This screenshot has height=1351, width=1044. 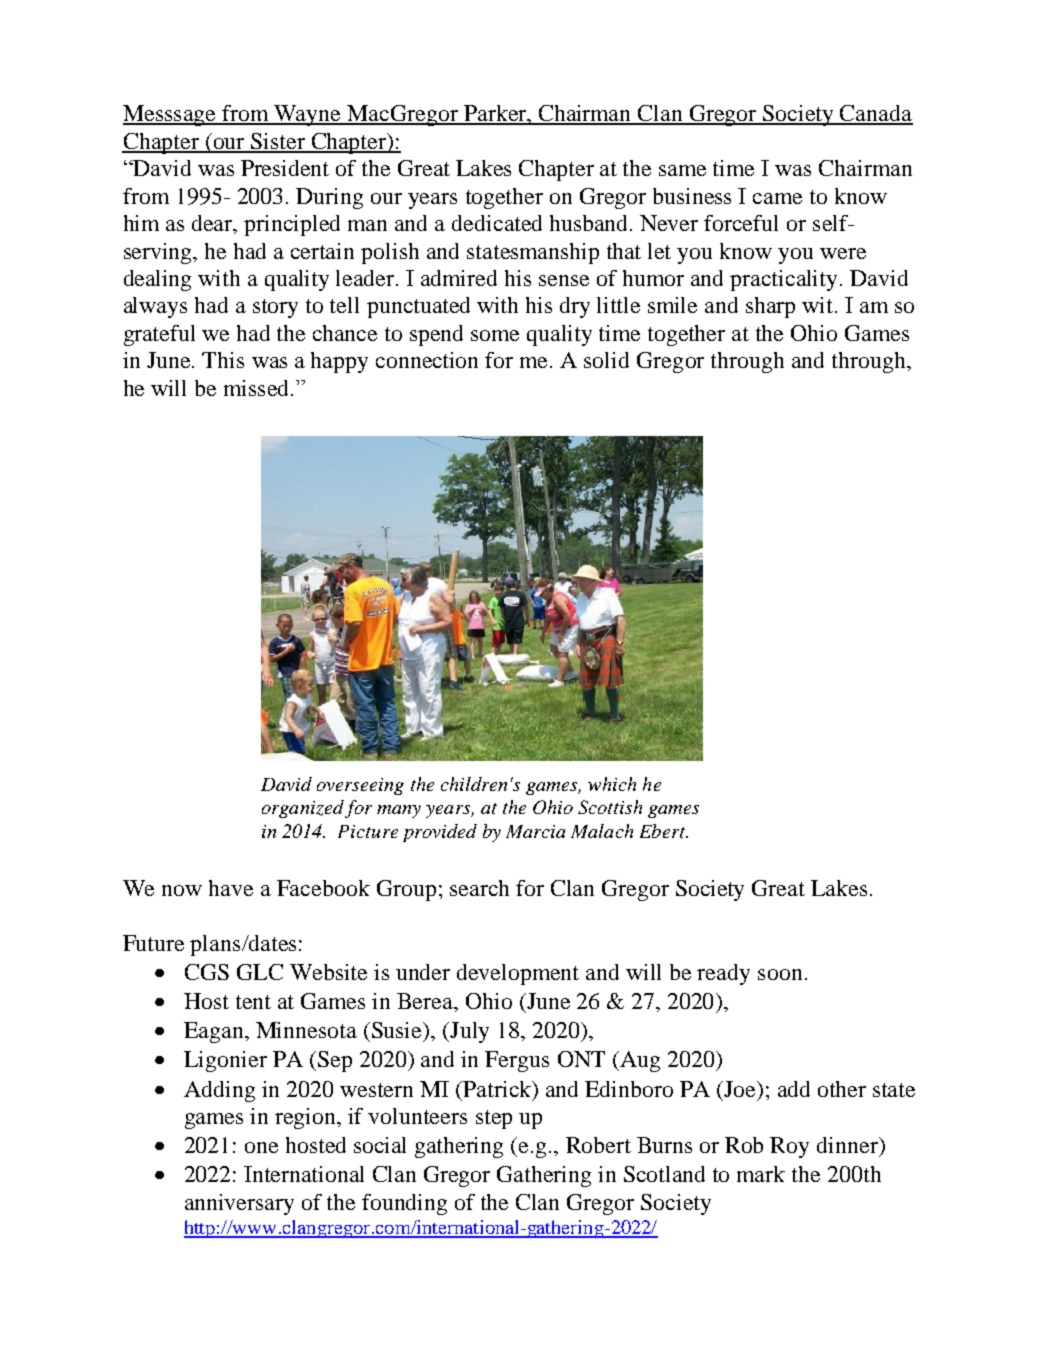 I want to click on President, so click(x=285, y=168).
